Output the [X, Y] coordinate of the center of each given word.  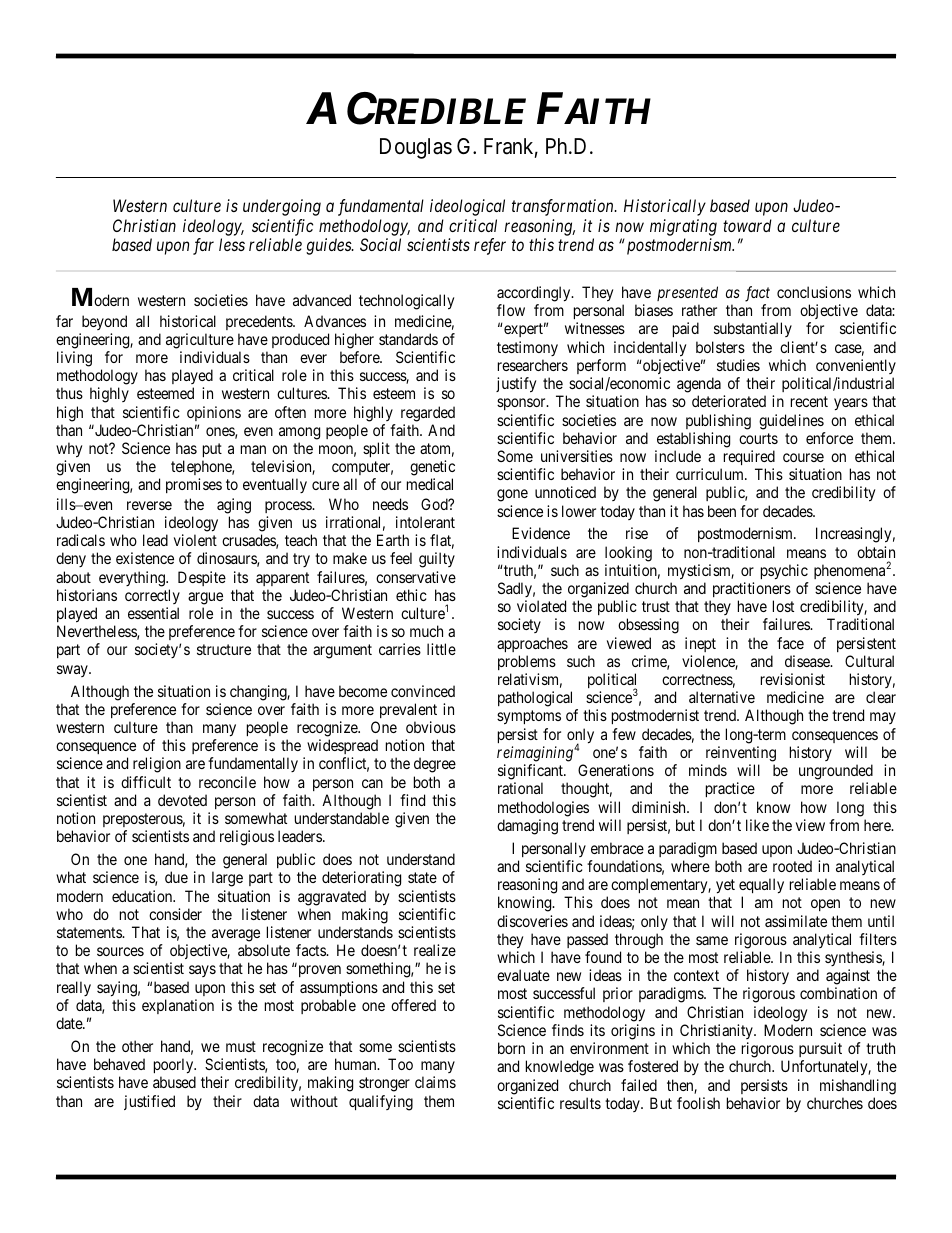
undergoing [282, 207]
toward [747, 225]
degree [435, 765]
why [69, 450]
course [803, 457]
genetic [432, 469]
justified [149, 1102]
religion [157, 765]
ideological [467, 207]
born [511, 1048]
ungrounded [836, 772]
